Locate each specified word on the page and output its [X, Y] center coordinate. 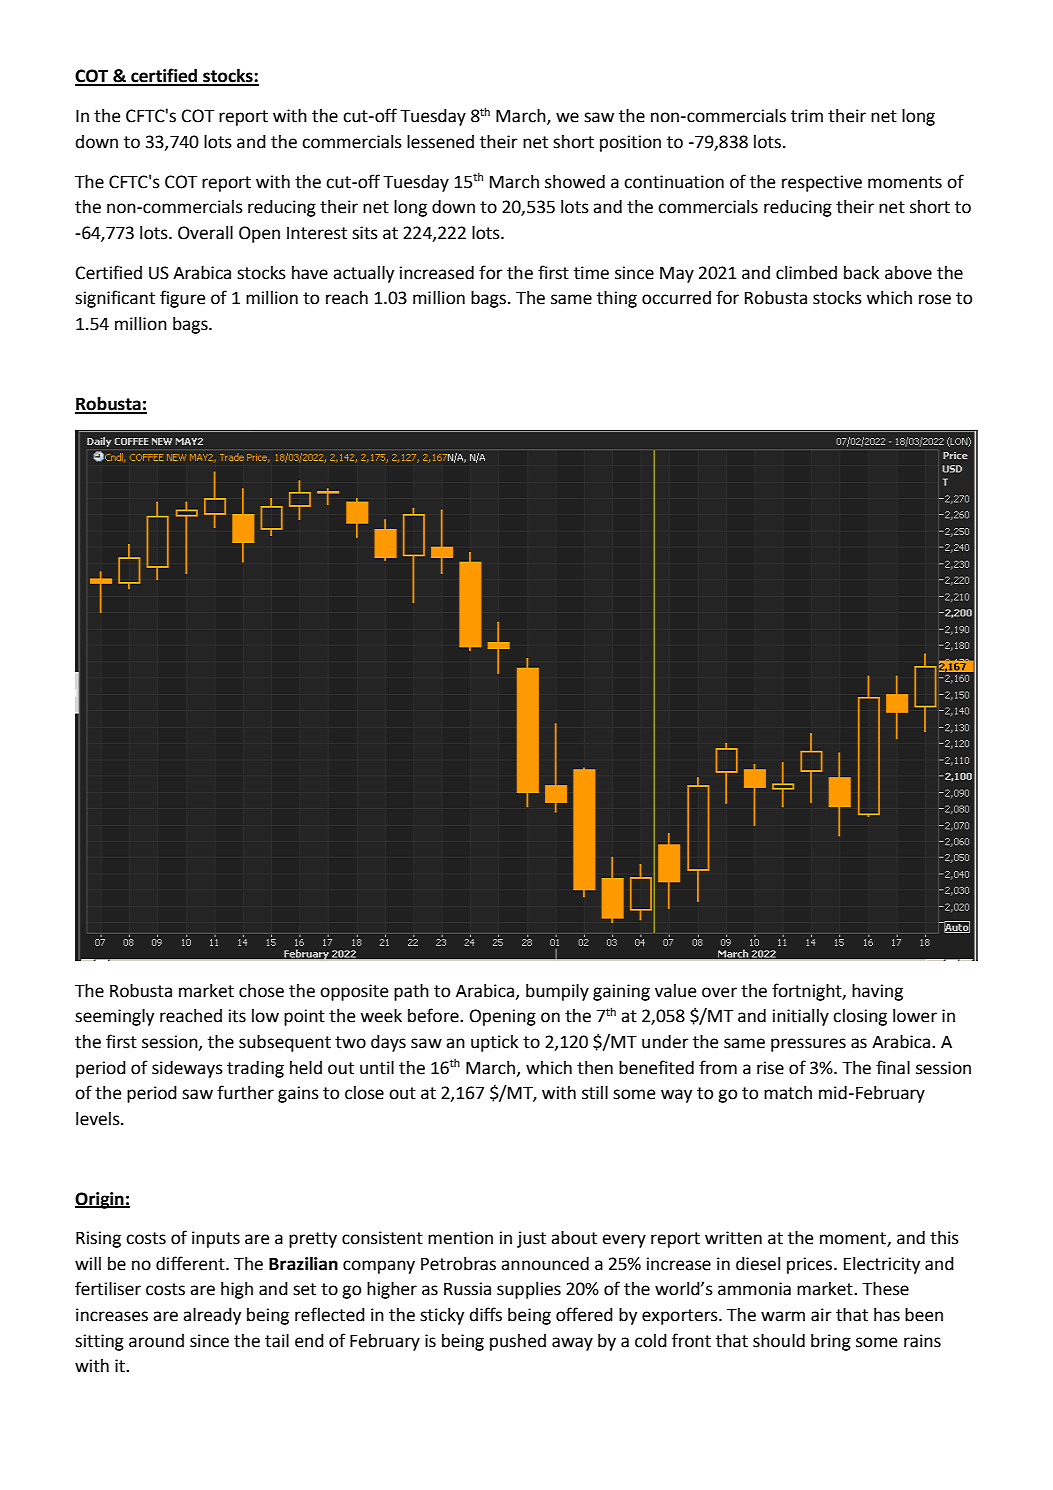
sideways [187, 1069]
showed [575, 182]
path [411, 992]
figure [182, 299]
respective [822, 183]
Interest [317, 233]
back [861, 273]
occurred [676, 298]
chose [261, 991]
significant [115, 299]
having [877, 992]
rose [935, 299]
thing [617, 299]
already [212, 1316]
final [893, 1067]
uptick [494, 1043]
